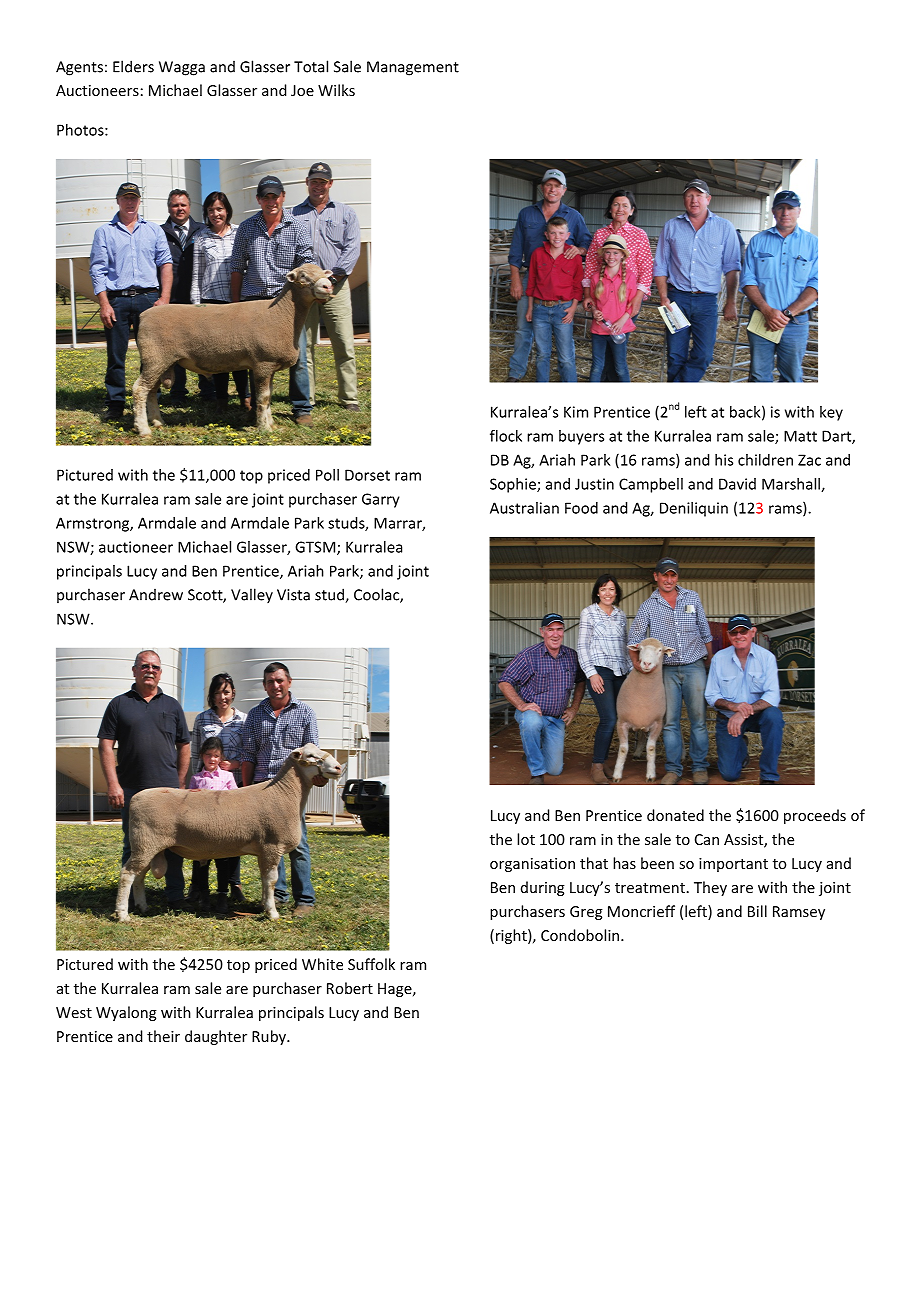 Image resolution: width=924 pixels, height=1308 pixels. Describe the element at coordinates (526, 839) in the image. I see `lot` at that location.
